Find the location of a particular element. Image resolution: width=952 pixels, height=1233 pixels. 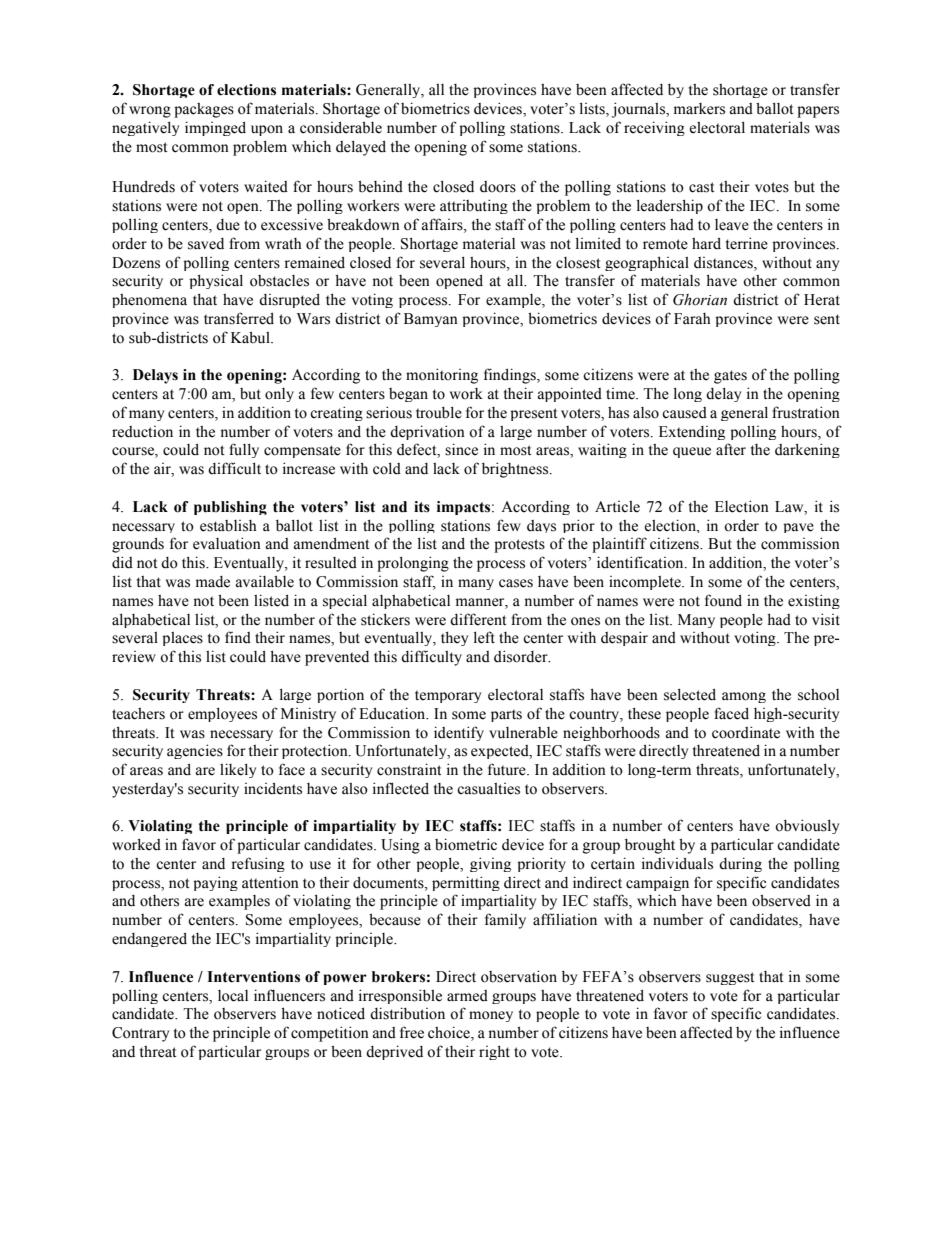

obstacles is located at coordinates (279, 281).
